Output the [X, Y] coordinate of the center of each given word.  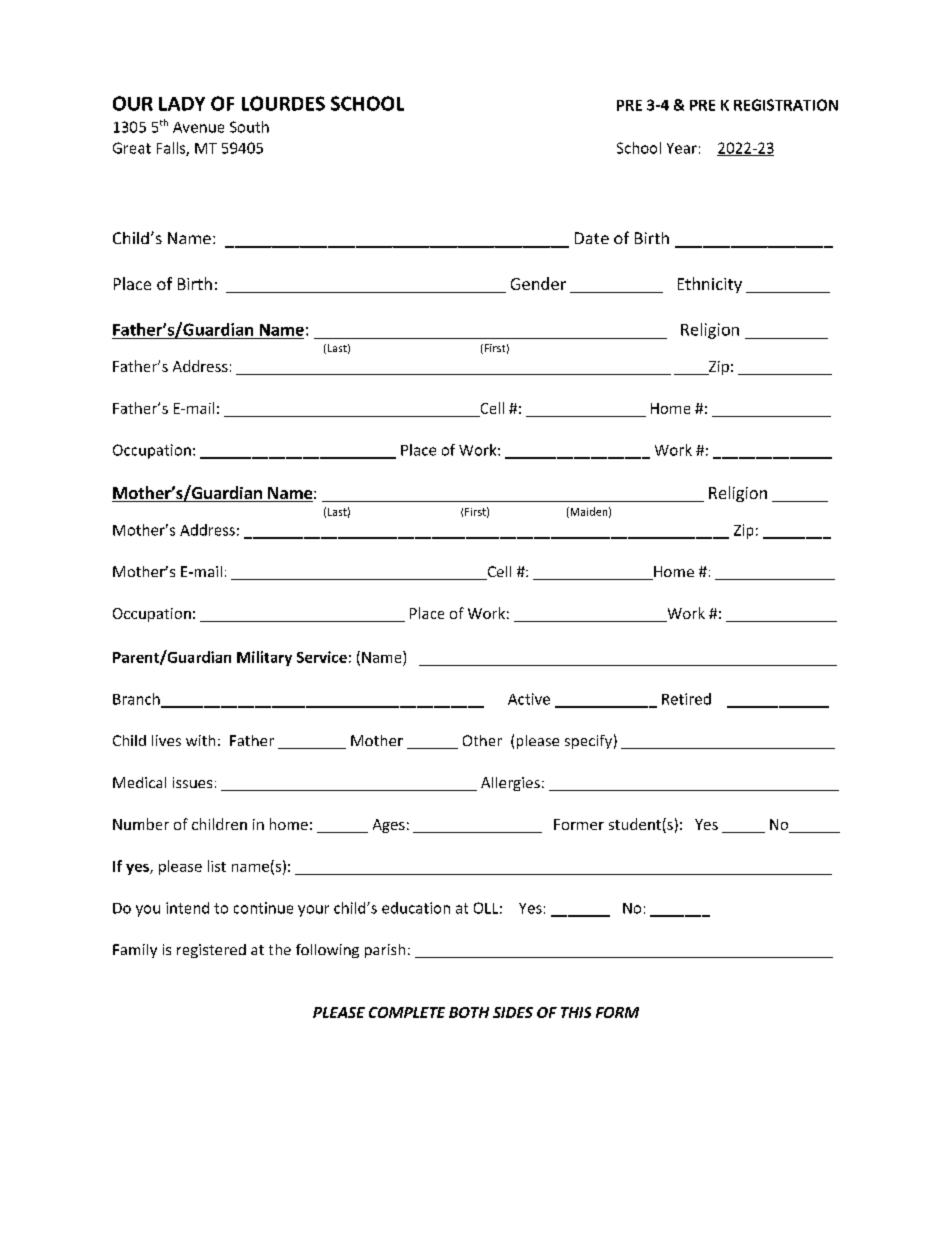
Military [264, 658]
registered [211, 951]
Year [682, 148]
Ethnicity [710, 285]
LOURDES [283, 103]
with [200, 740]
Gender [538, 283]
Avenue [198, 127]
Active [529, 699]
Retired [686, 699]
